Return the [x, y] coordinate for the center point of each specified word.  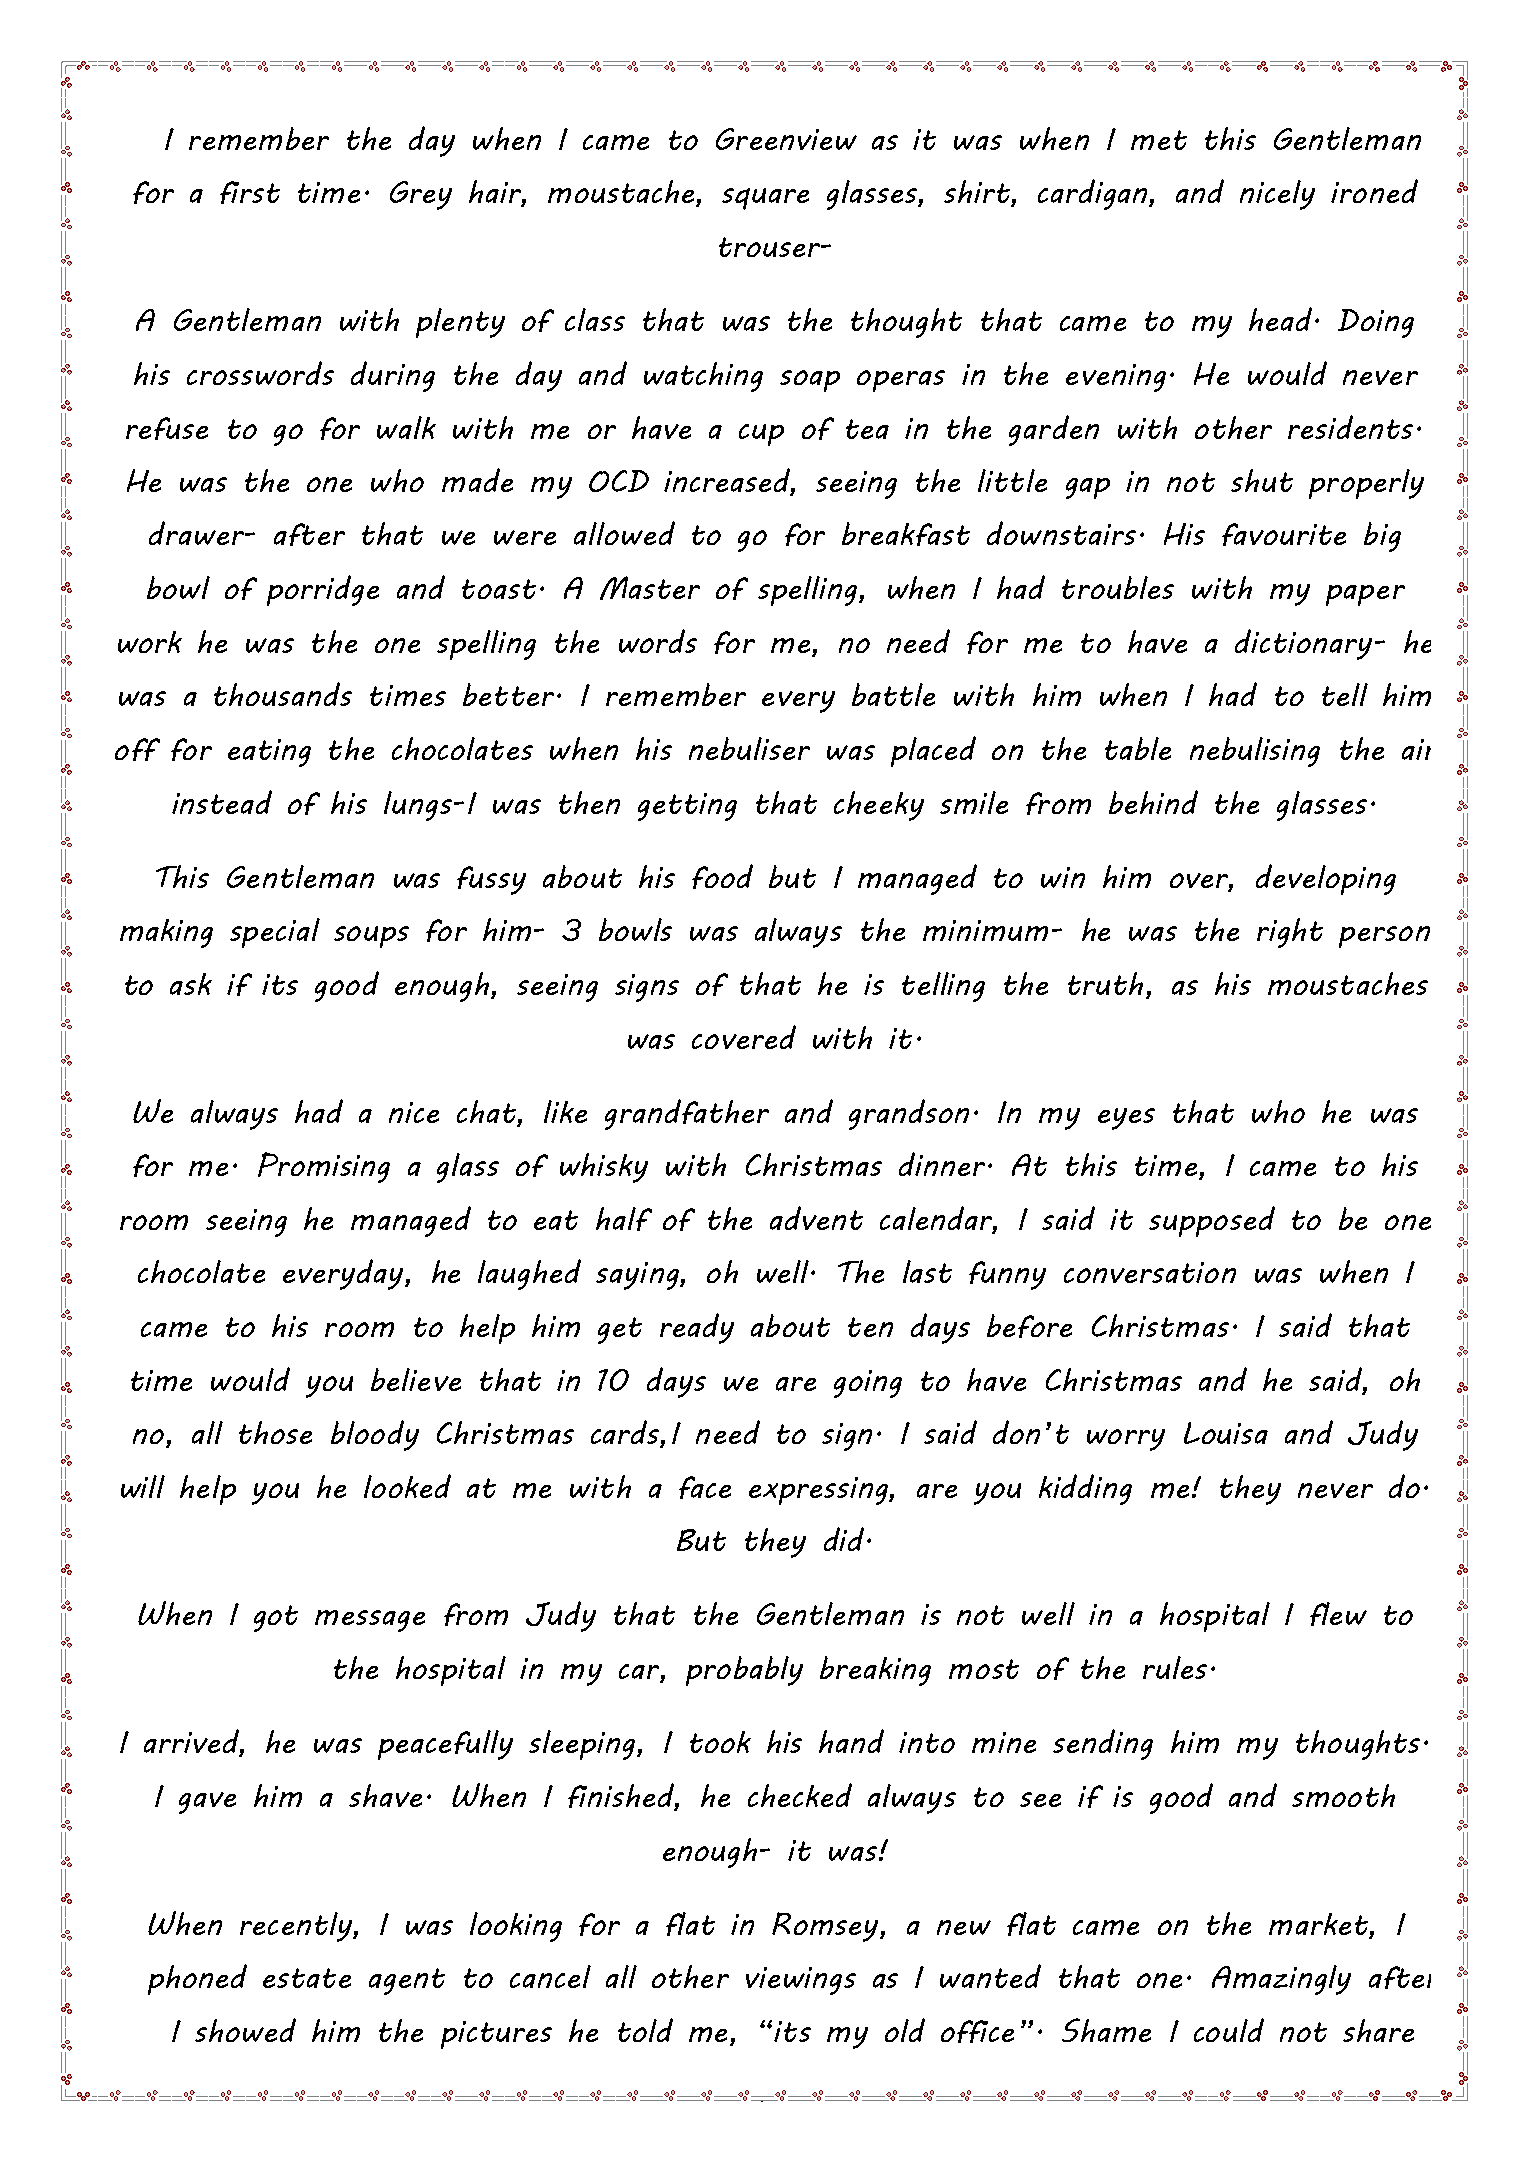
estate [307, 1978]
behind [1153, 802]
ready [697, 1328]
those [275, 1432]
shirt [978, 193]
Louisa [1226, 1433]
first [250, 192]
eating [269, 753]
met [1159, 140]
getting [687, 807]
